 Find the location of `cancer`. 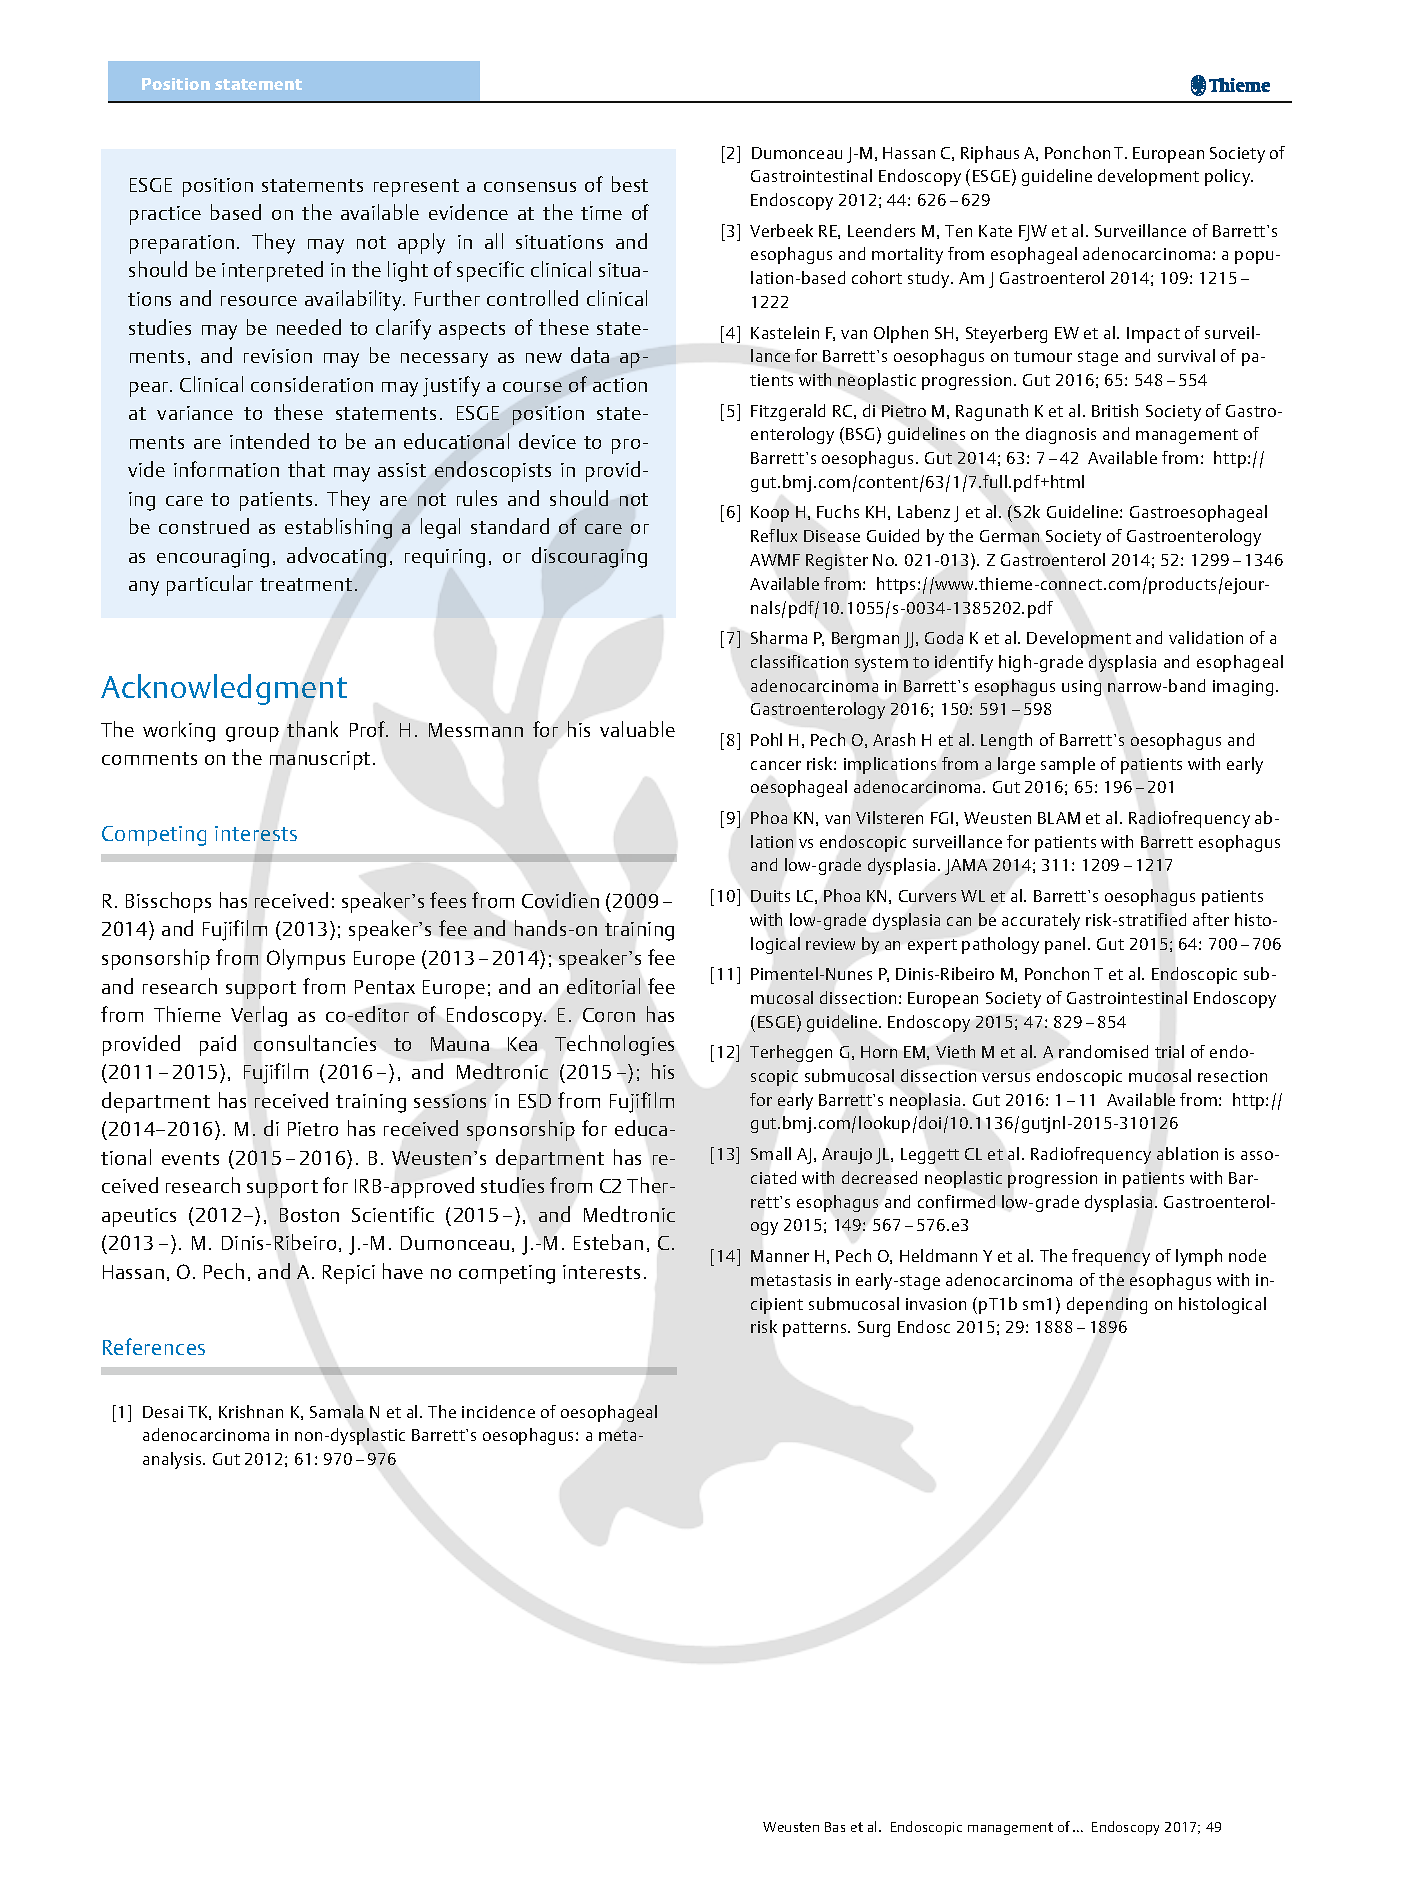

cancer is located at coordinates (776, 765).
